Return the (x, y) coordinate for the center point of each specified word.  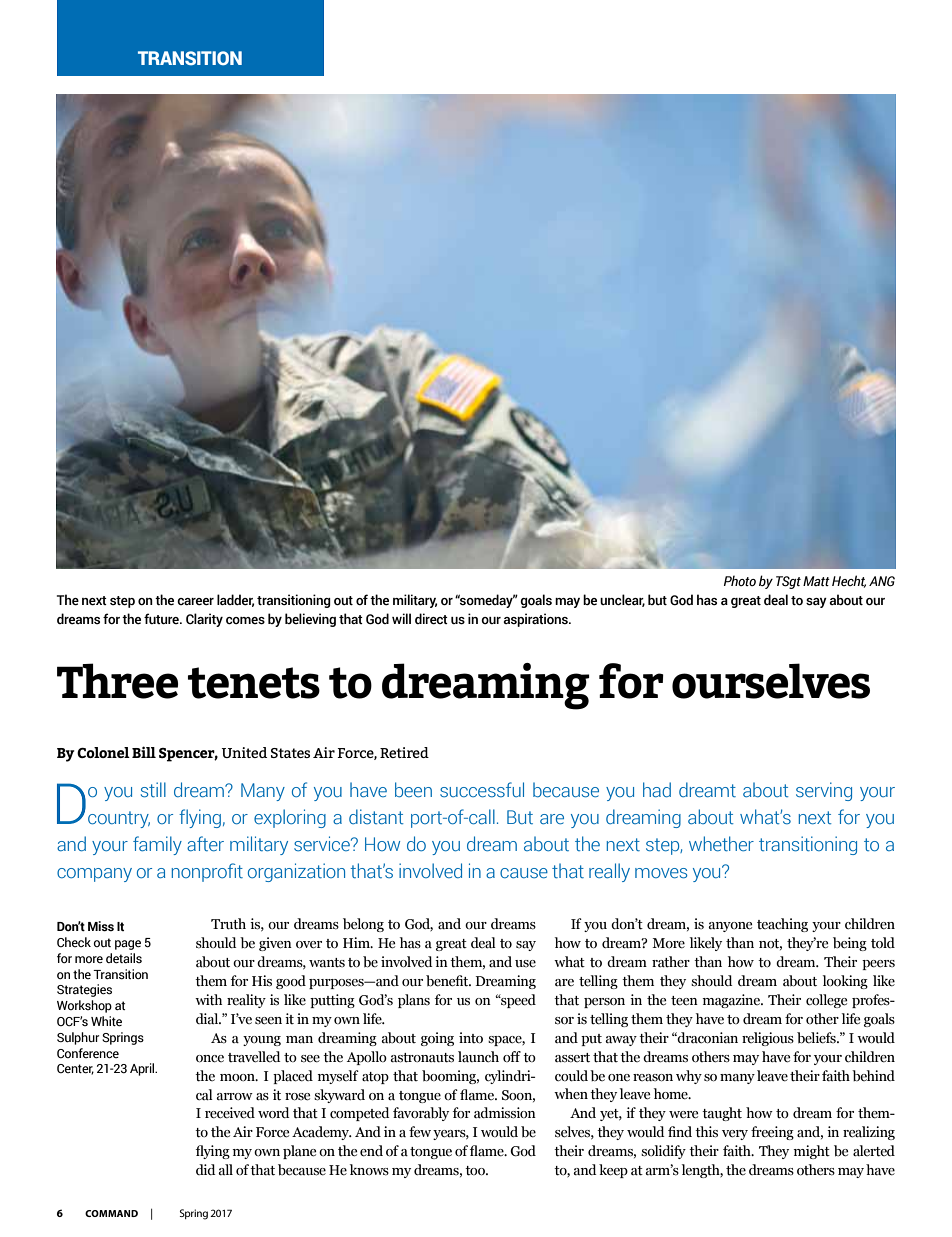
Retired (404, 752)
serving (824, 791)
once (210, 1059)
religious (768, 1039)
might (812, 1152)
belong (363, 925)
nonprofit (207, 872)
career (195, 602)
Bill (144, 752)
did (205, 1169)
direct (431, 619)
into (471, 1038)
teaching (782, 925)
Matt (816, 581)
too (476, 1171)
